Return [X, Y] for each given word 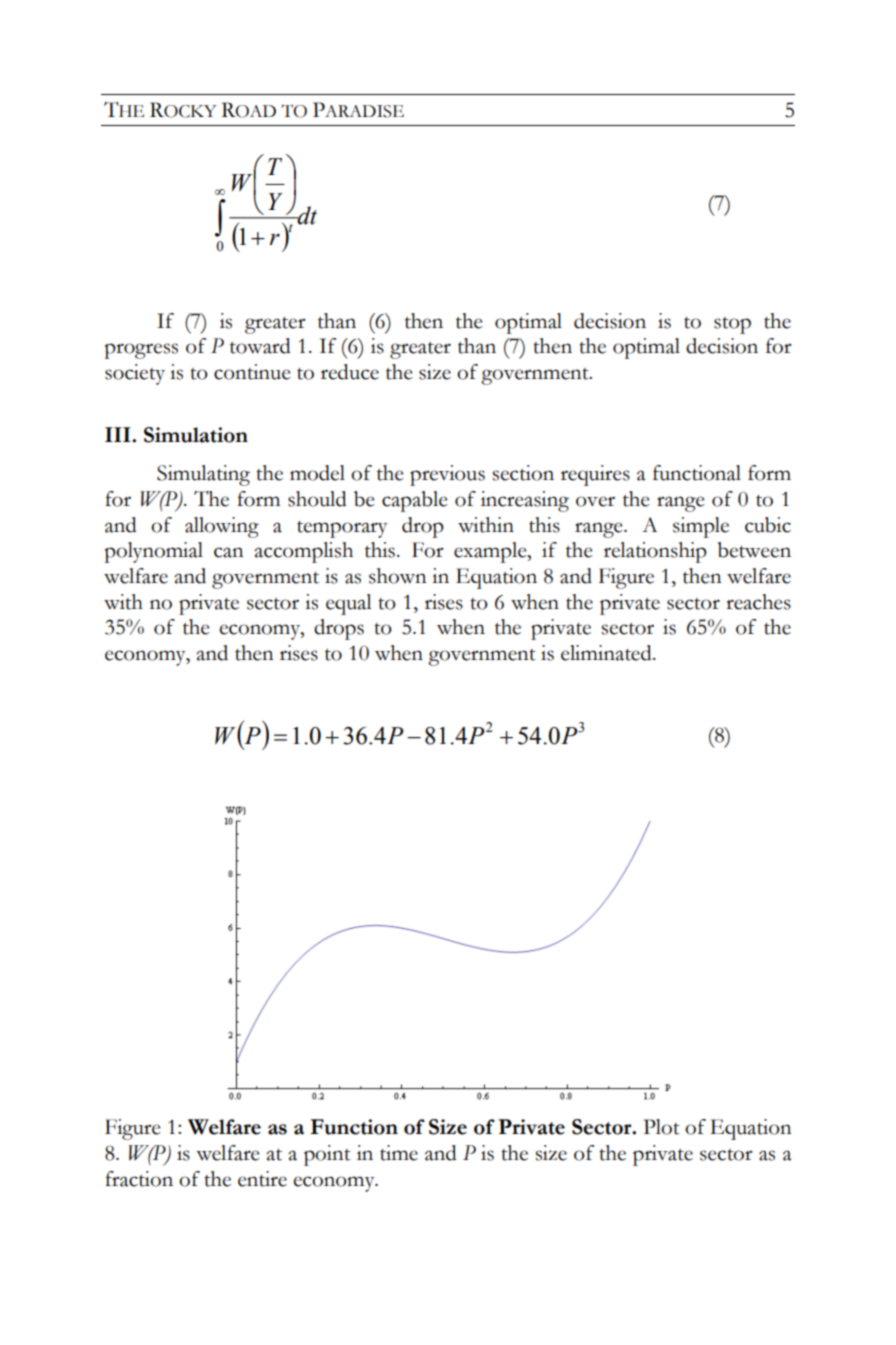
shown [398, 576]
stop [732, 325]
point [327, 1155]
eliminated [607, 653]
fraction [139, 1179]
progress [141, 351]
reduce [350, 372]
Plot [662, 1127]
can [229, 552]
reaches [758, 602]
